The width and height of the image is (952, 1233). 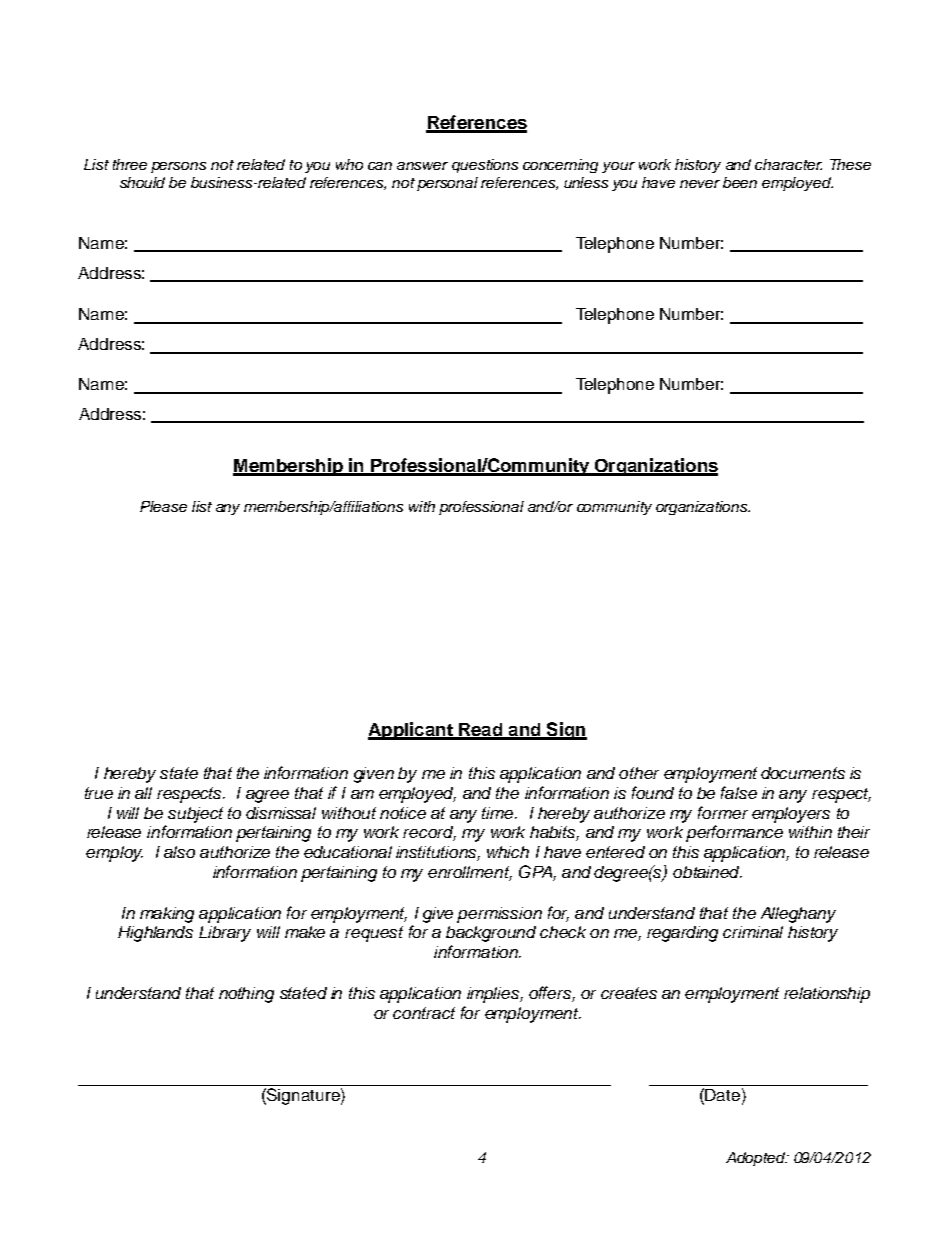 I want to click on Please, so click(x=163, y=506).
